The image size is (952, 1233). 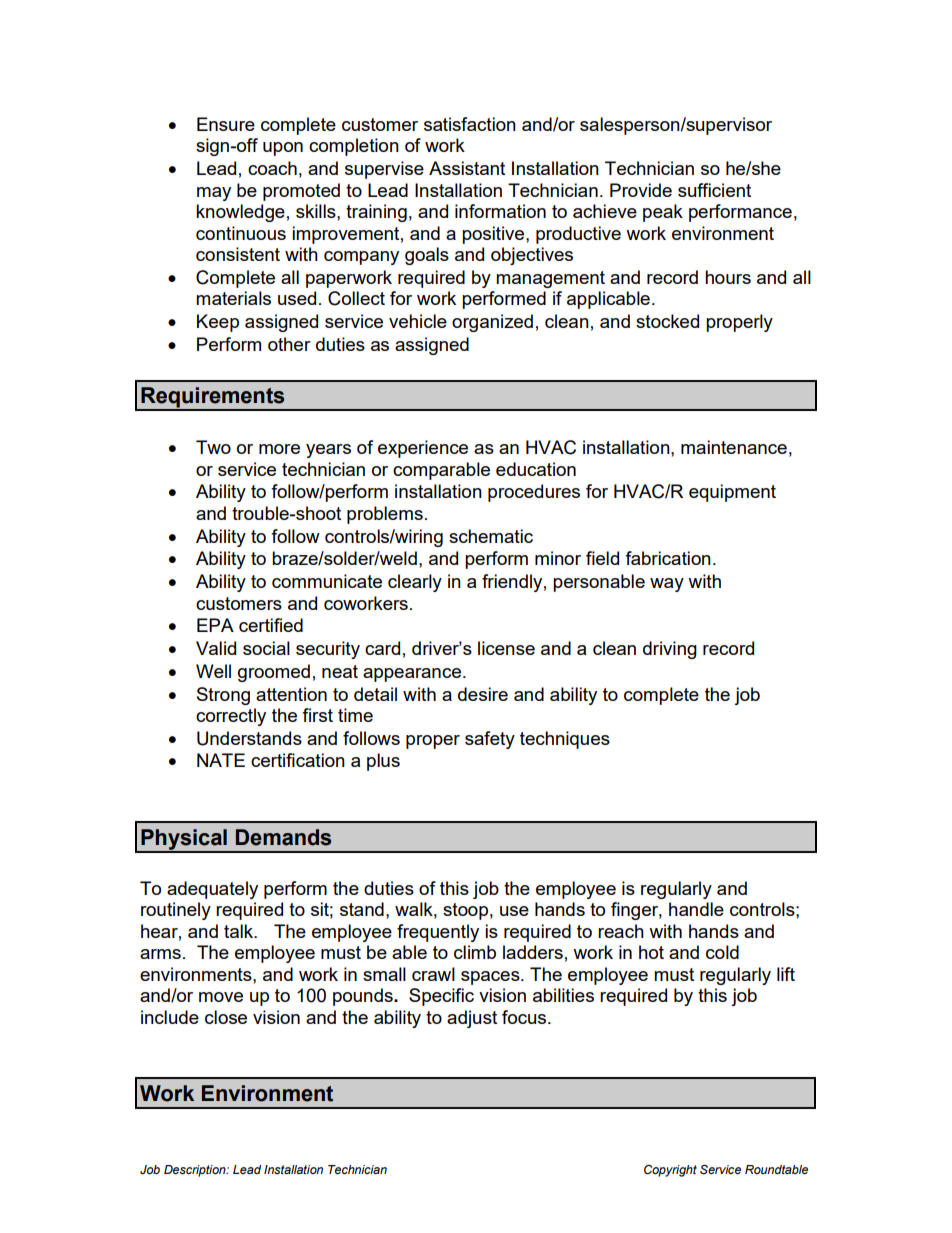 I want to click on adequately, so click(x=212, y=890).
